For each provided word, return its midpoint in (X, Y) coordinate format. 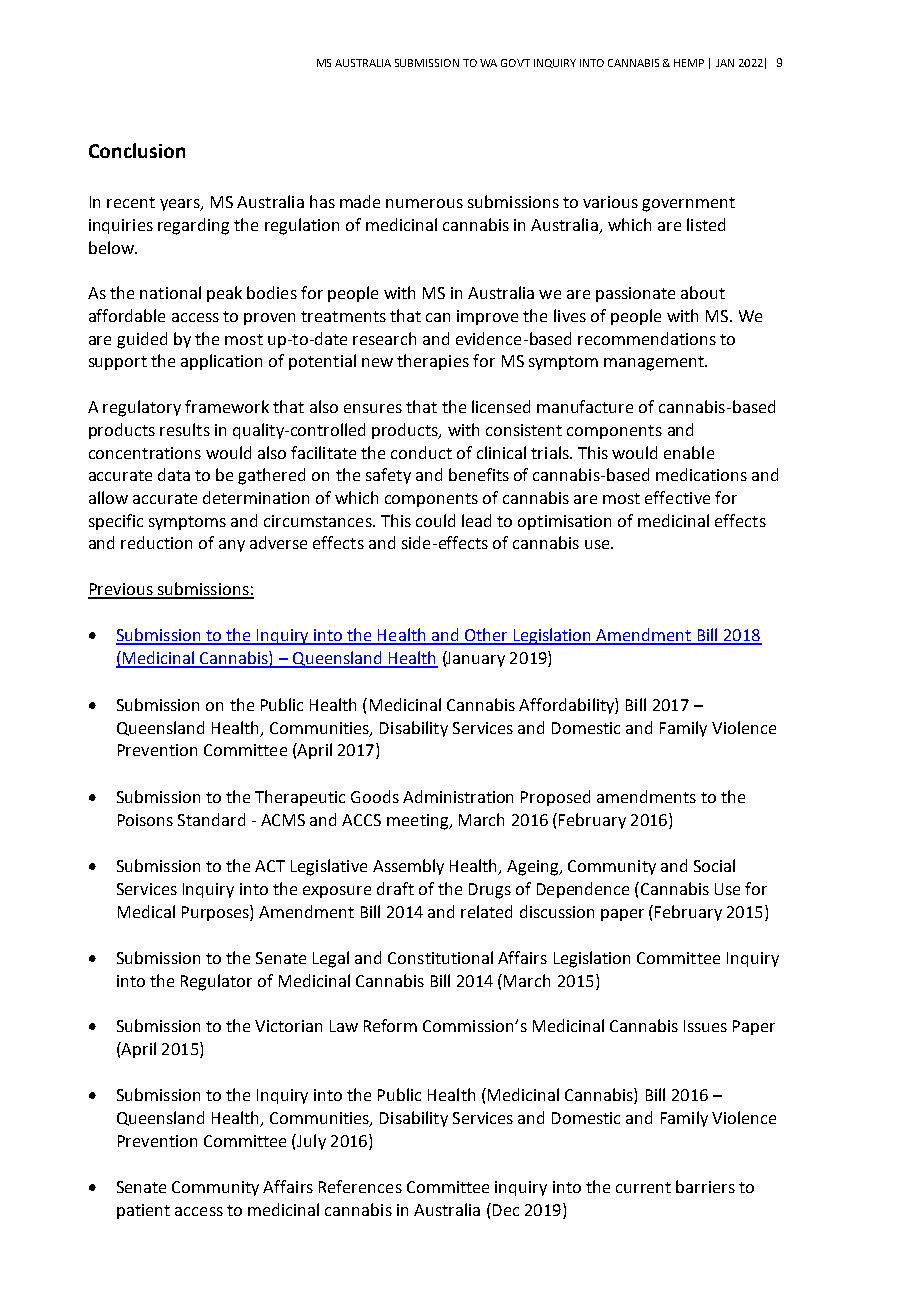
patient (143, 1211)
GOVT (515, 63)
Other (486, 636)
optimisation (564, 522)
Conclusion (137, 150)
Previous (121, 590)
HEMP (689, 63)
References (360, 1186)
